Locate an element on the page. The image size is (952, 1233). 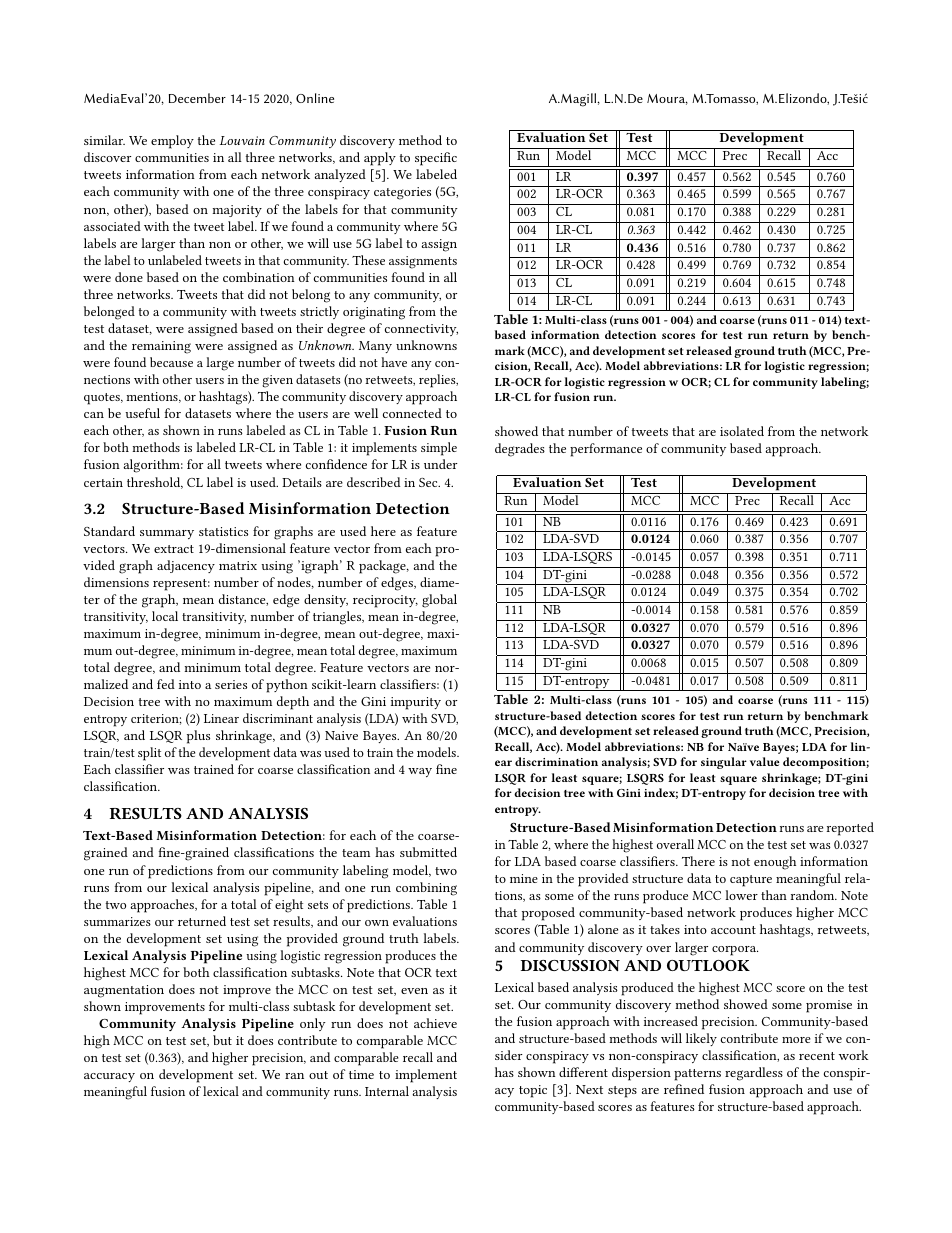
specific is located at coordinates (436, 159).
